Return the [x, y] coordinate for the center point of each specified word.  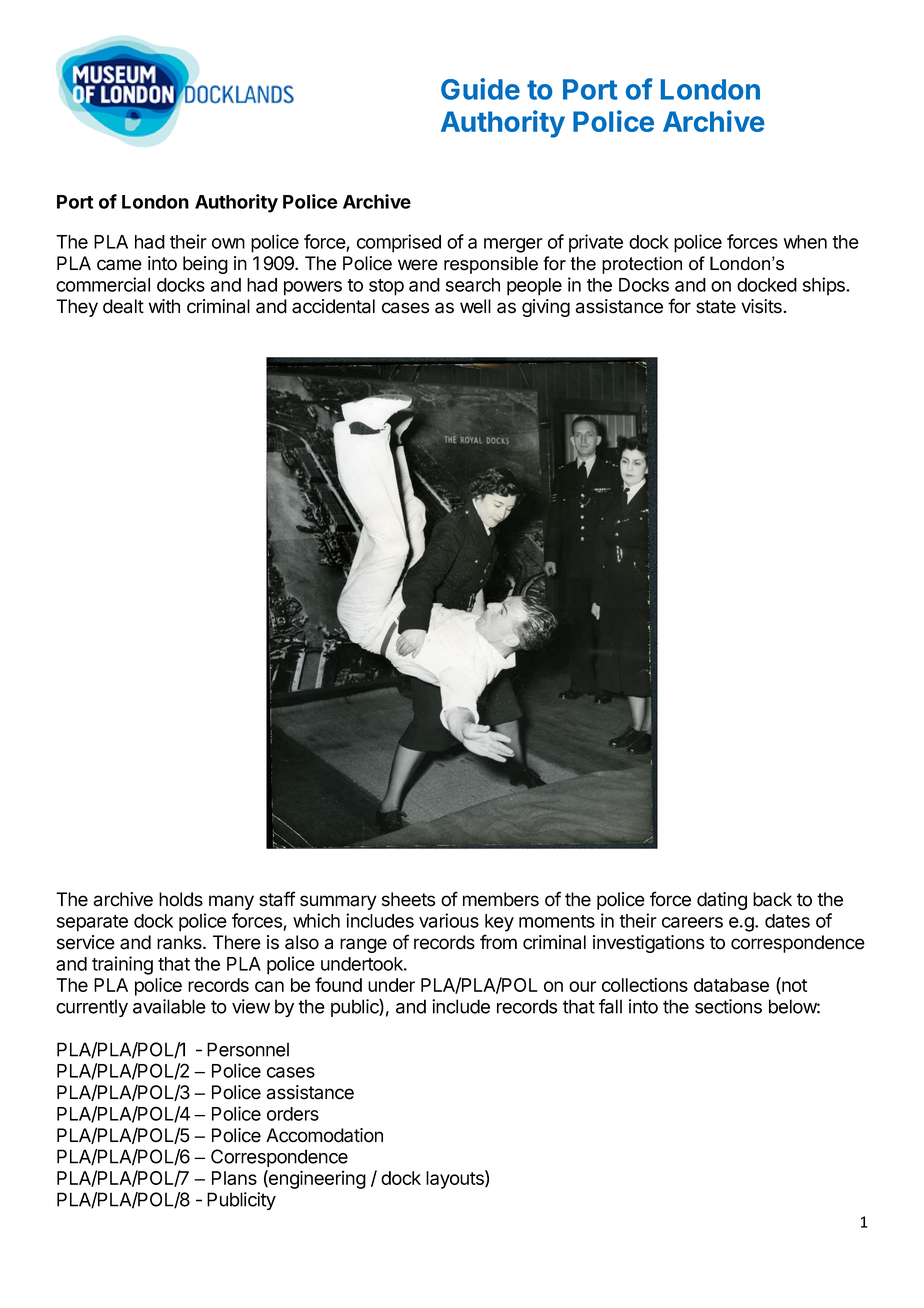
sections [728, 1006]
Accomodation [324, 1135]
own [228, 243]
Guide [480, 89]
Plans [234, 1178]
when [805, 242]
